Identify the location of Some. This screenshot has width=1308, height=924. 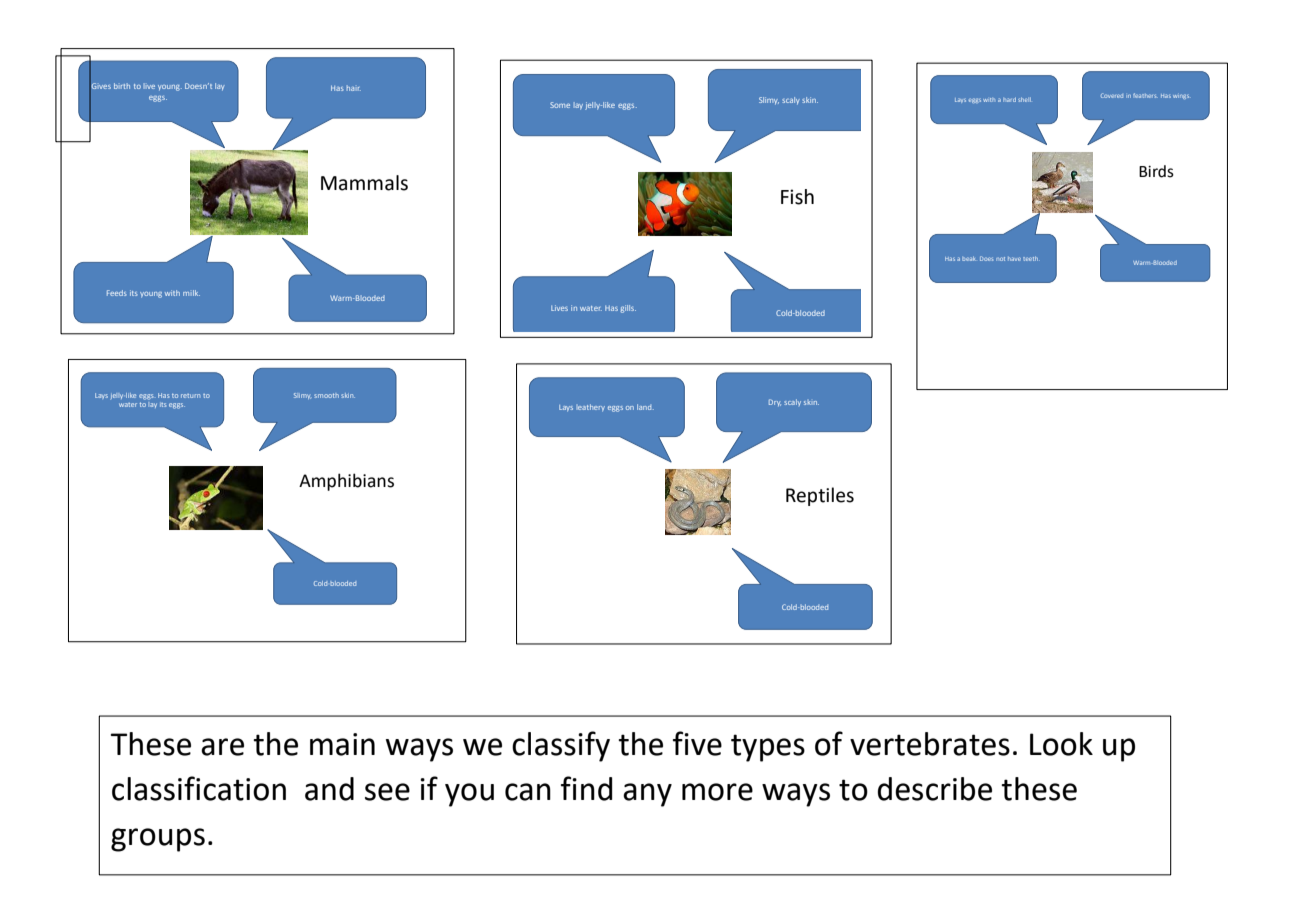
(560, 105).
